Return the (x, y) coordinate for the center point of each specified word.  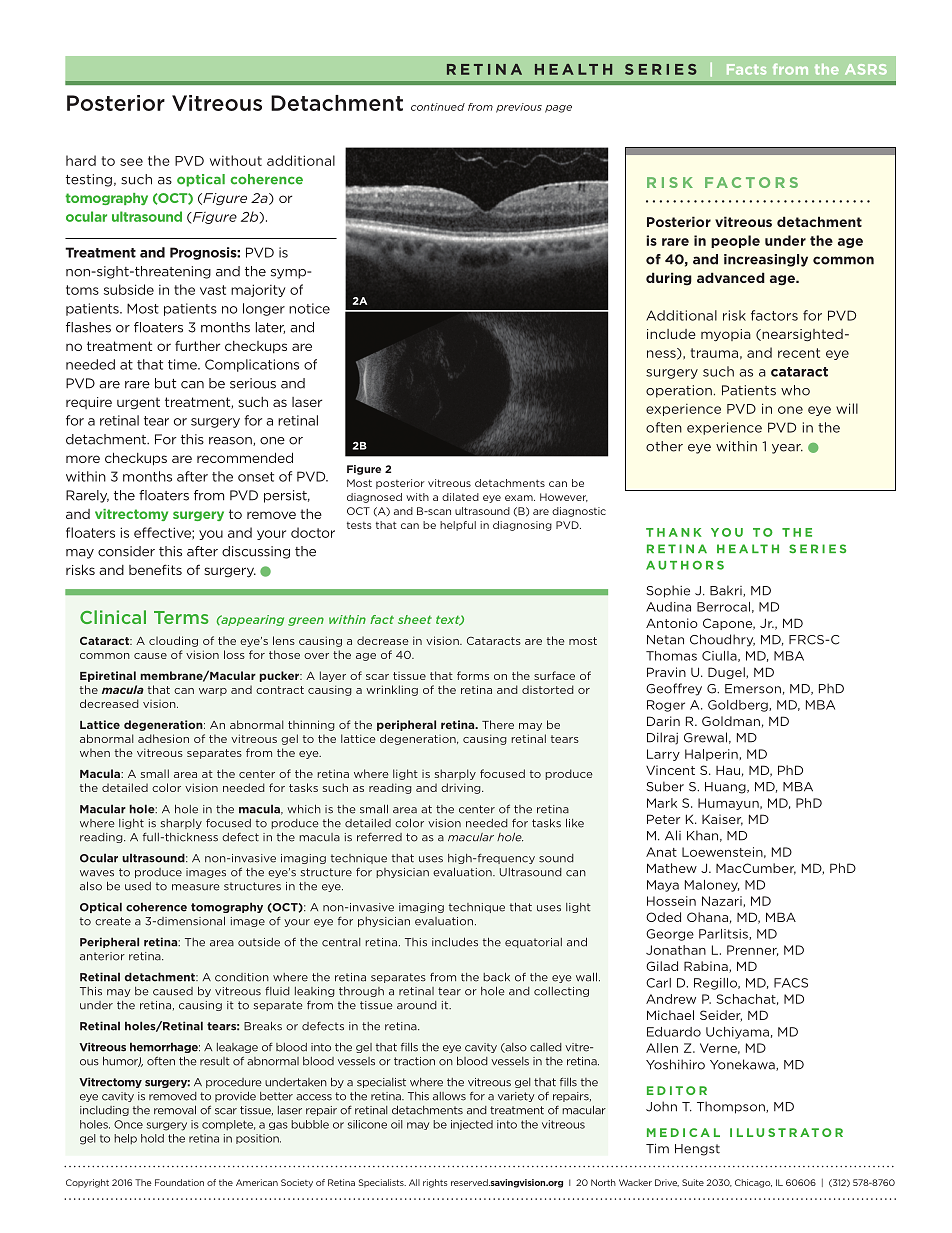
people (735, 241)
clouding (173, 641)
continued (438, 107)
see (131, 162)
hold (152, 1138)
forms (473, 675)
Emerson (753, 689)
